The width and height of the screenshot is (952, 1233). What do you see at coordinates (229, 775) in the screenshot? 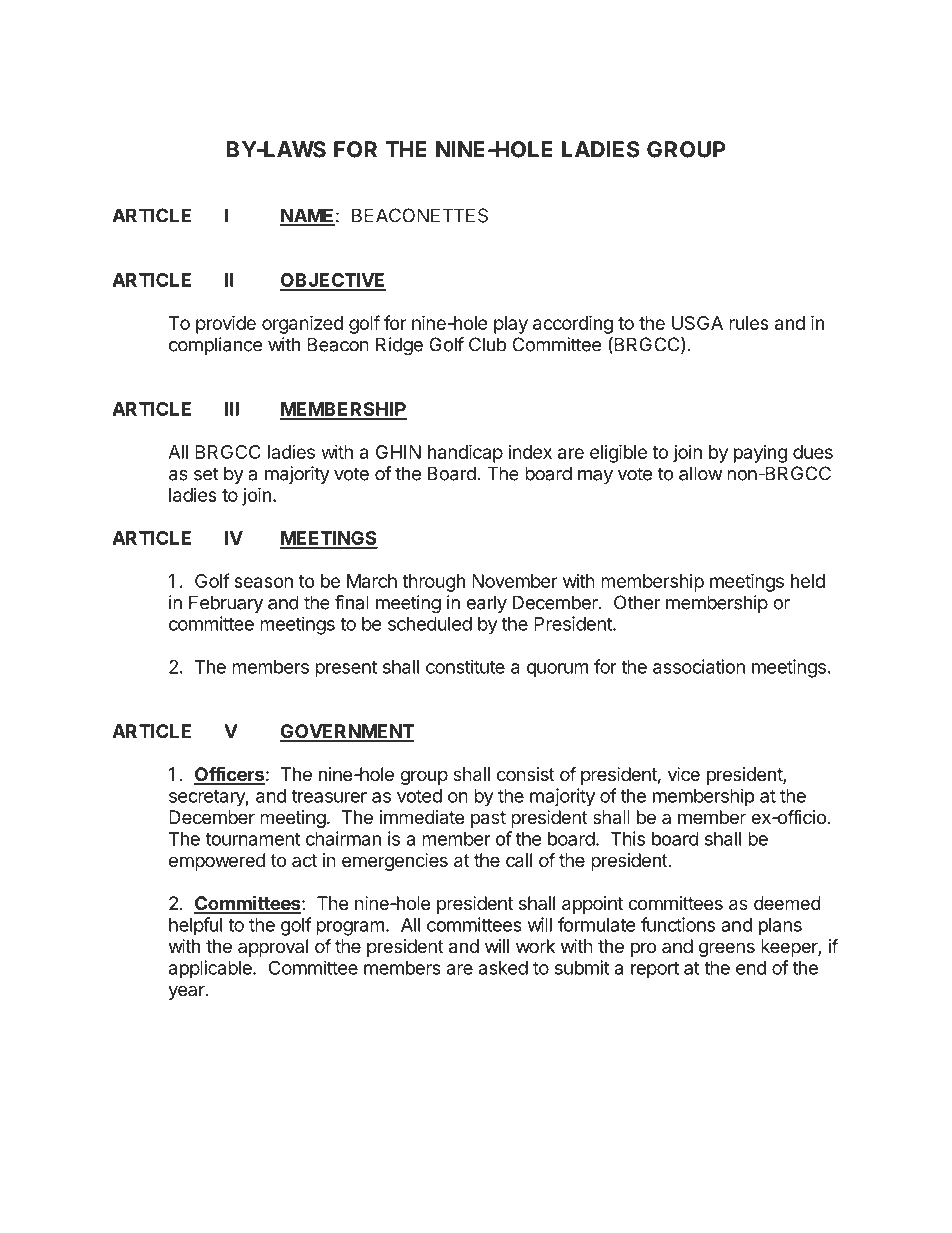
I see `Officers` at bounding box center [229, 775].
